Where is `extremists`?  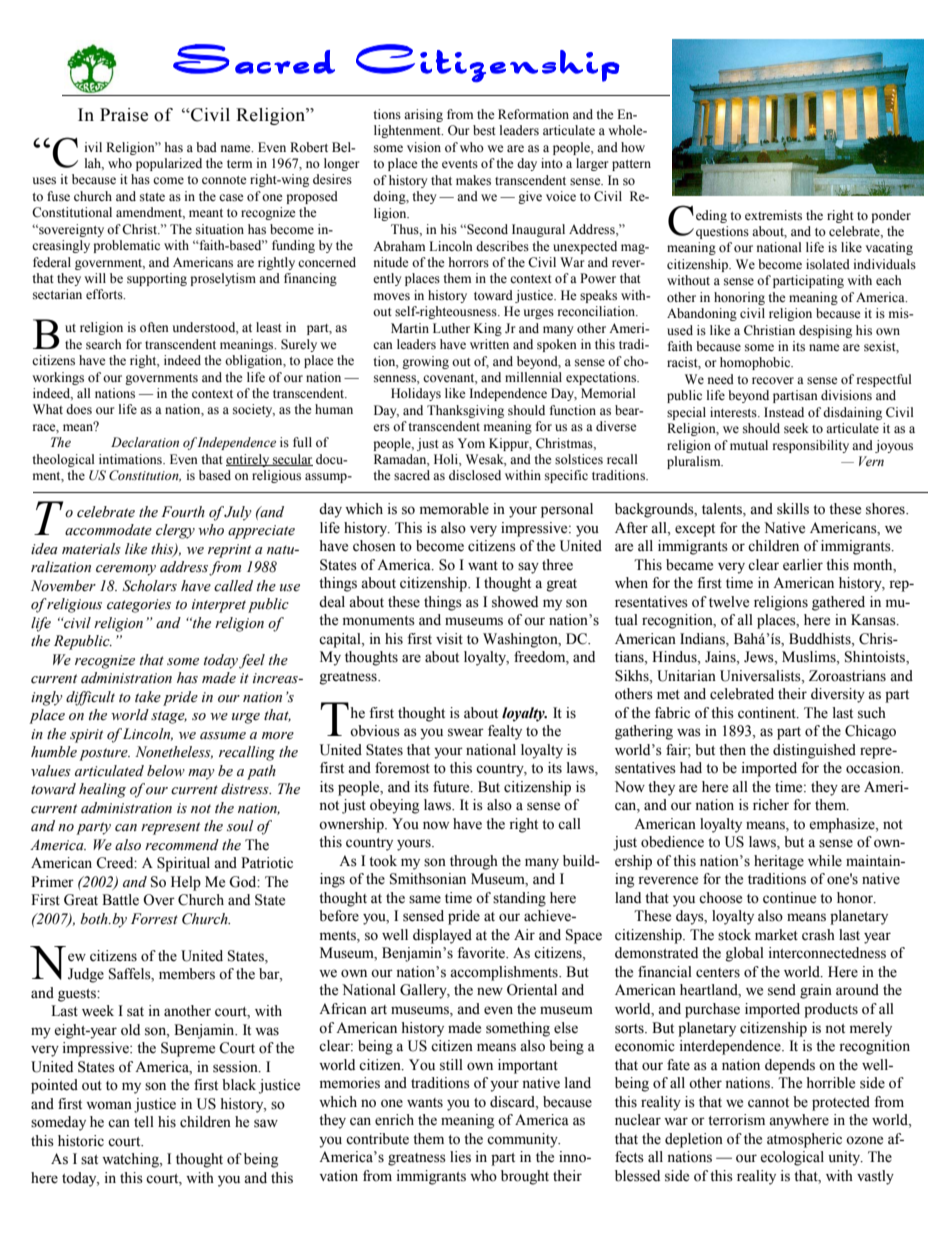 extremists is located at coordinates (773, 215).
